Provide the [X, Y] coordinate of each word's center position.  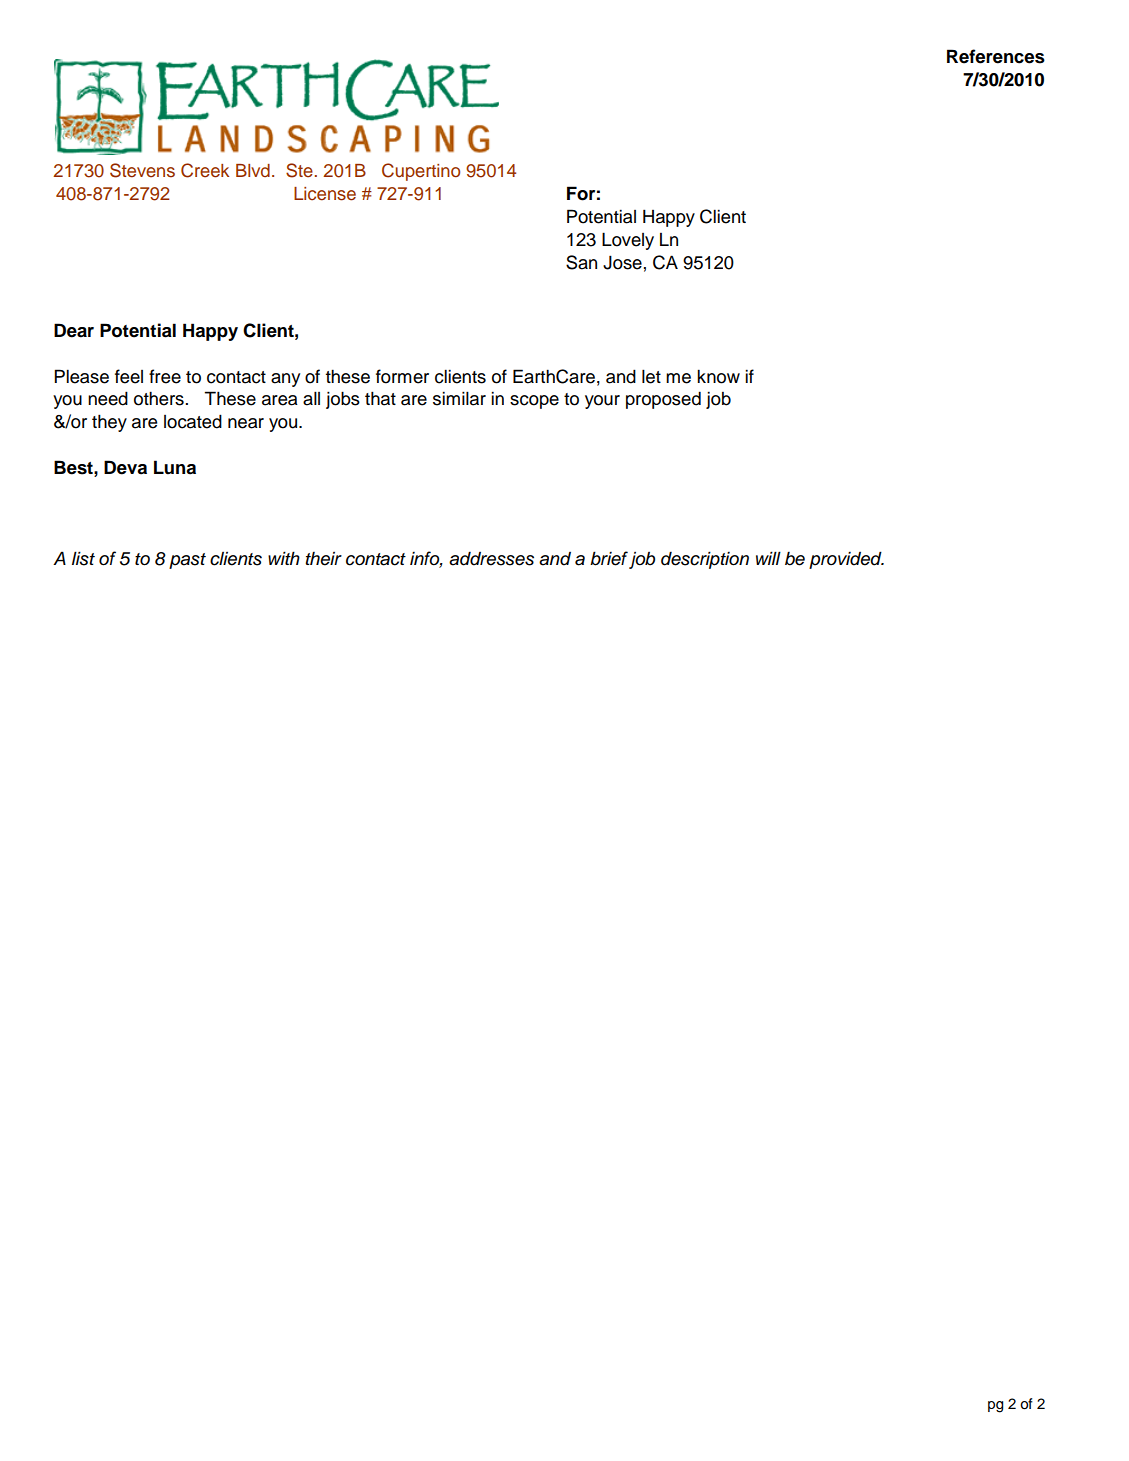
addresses [491, 558]
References [996, 56]
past [187, 561]
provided [846, 560]
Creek [205, 170]
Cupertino [421, 172]
